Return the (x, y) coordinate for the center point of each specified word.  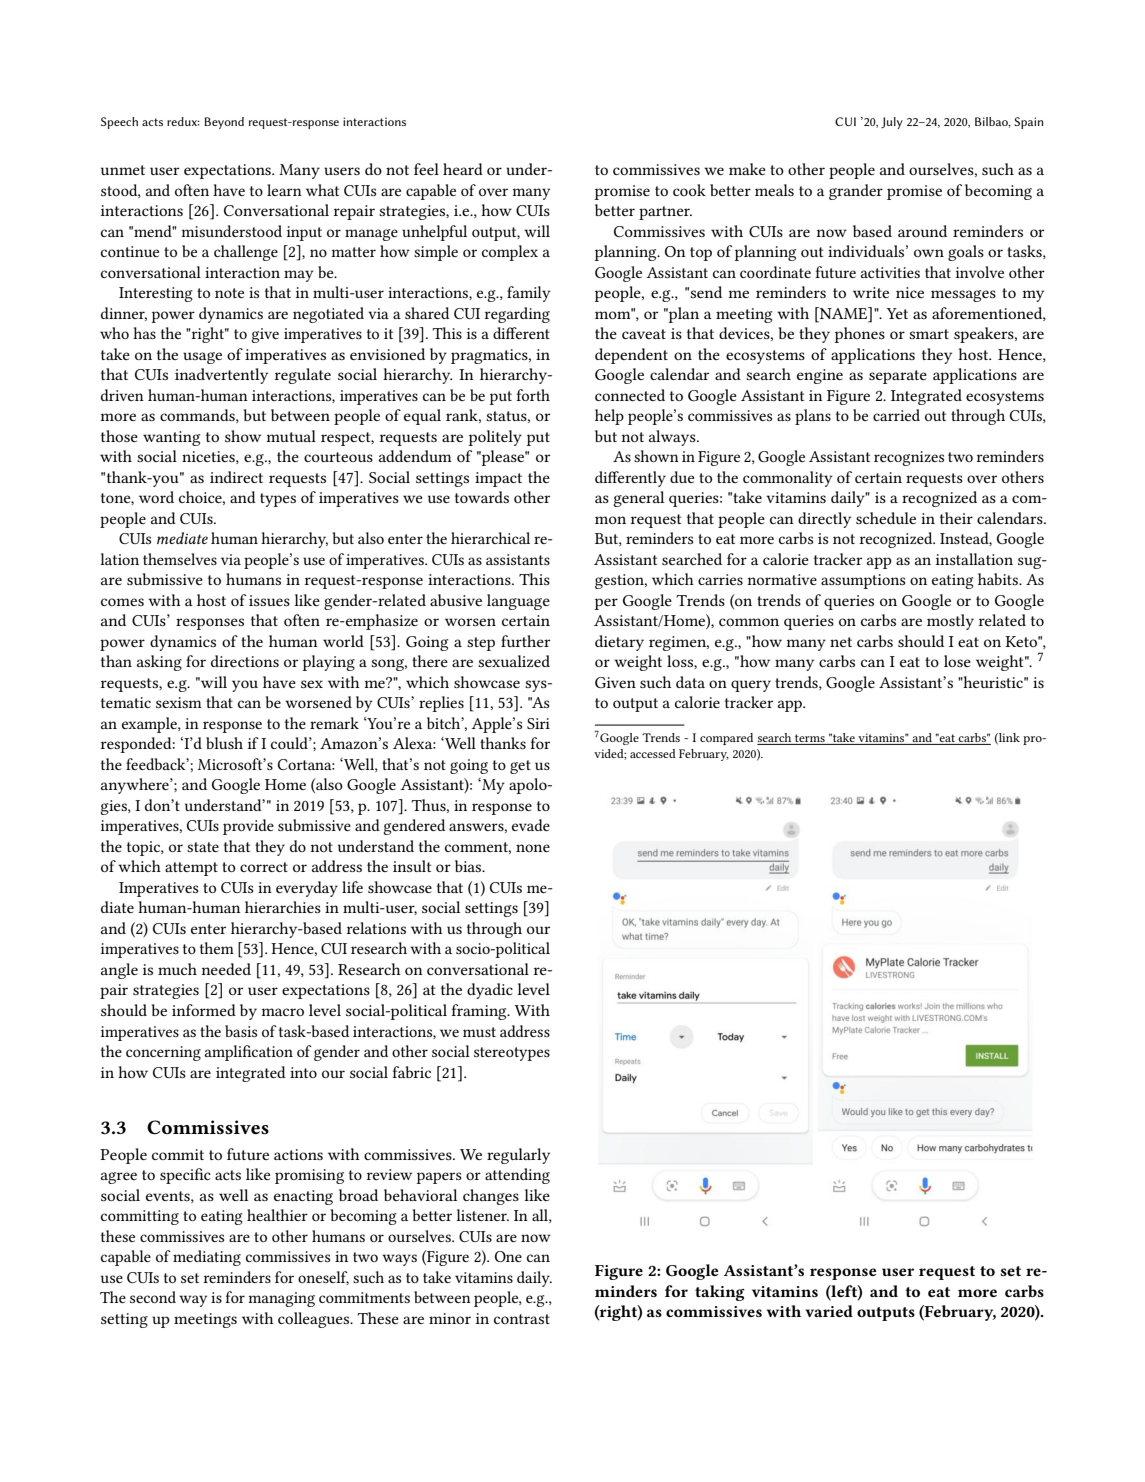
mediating (207, 1258)
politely (495, 438)
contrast (522, 1319)
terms (810, 738)
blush (224, 743)
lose (957, 661)
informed (204, 1010)
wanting (171, 438)
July (892, 123)
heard (463, 169)
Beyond (224, 123)
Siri (538, 723)
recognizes (909, 458)
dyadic (490, 991)
